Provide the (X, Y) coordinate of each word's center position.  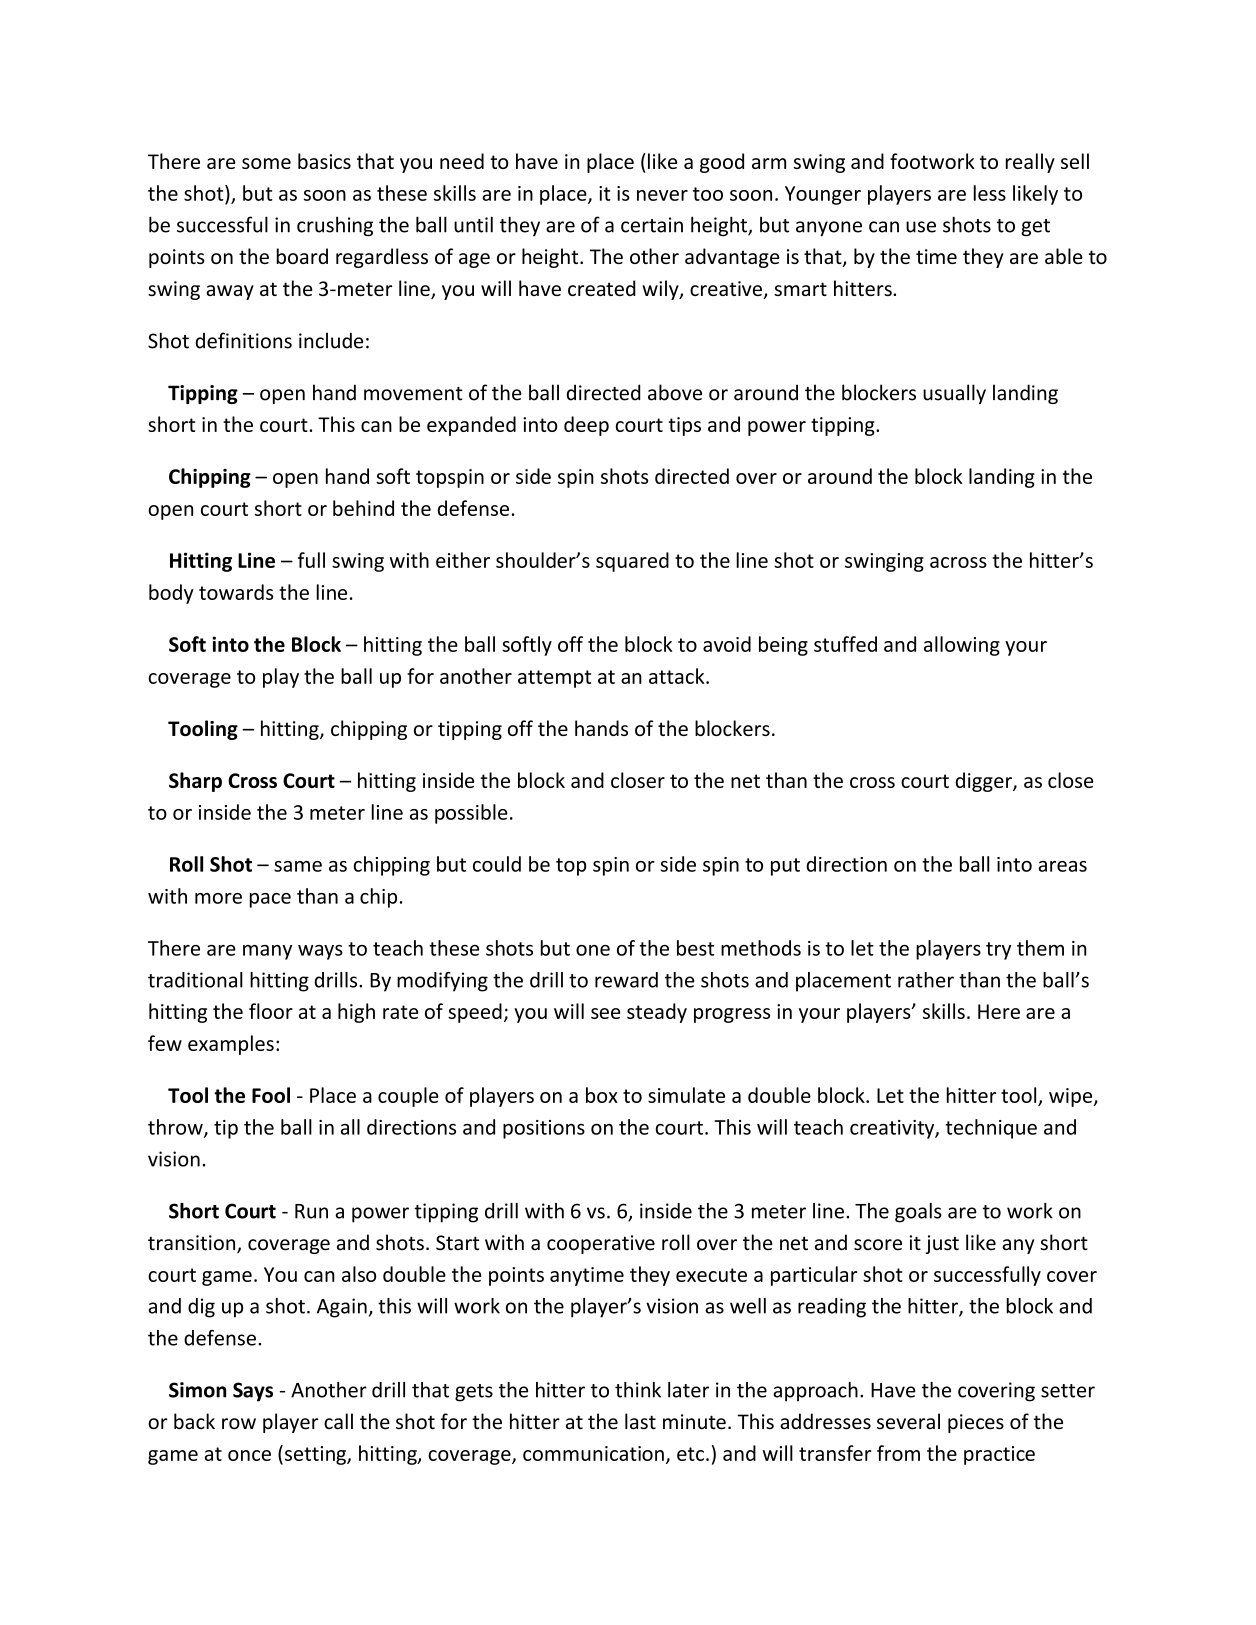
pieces (976, 1423)
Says (253, 1392)
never (662, 195)
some (266, 163)
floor (271, 1011)
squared (632, 562)
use (921, 227)
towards (236, 592)
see (606, 1013)
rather (926, 980)
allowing (962, 646)
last (640, 1421)
